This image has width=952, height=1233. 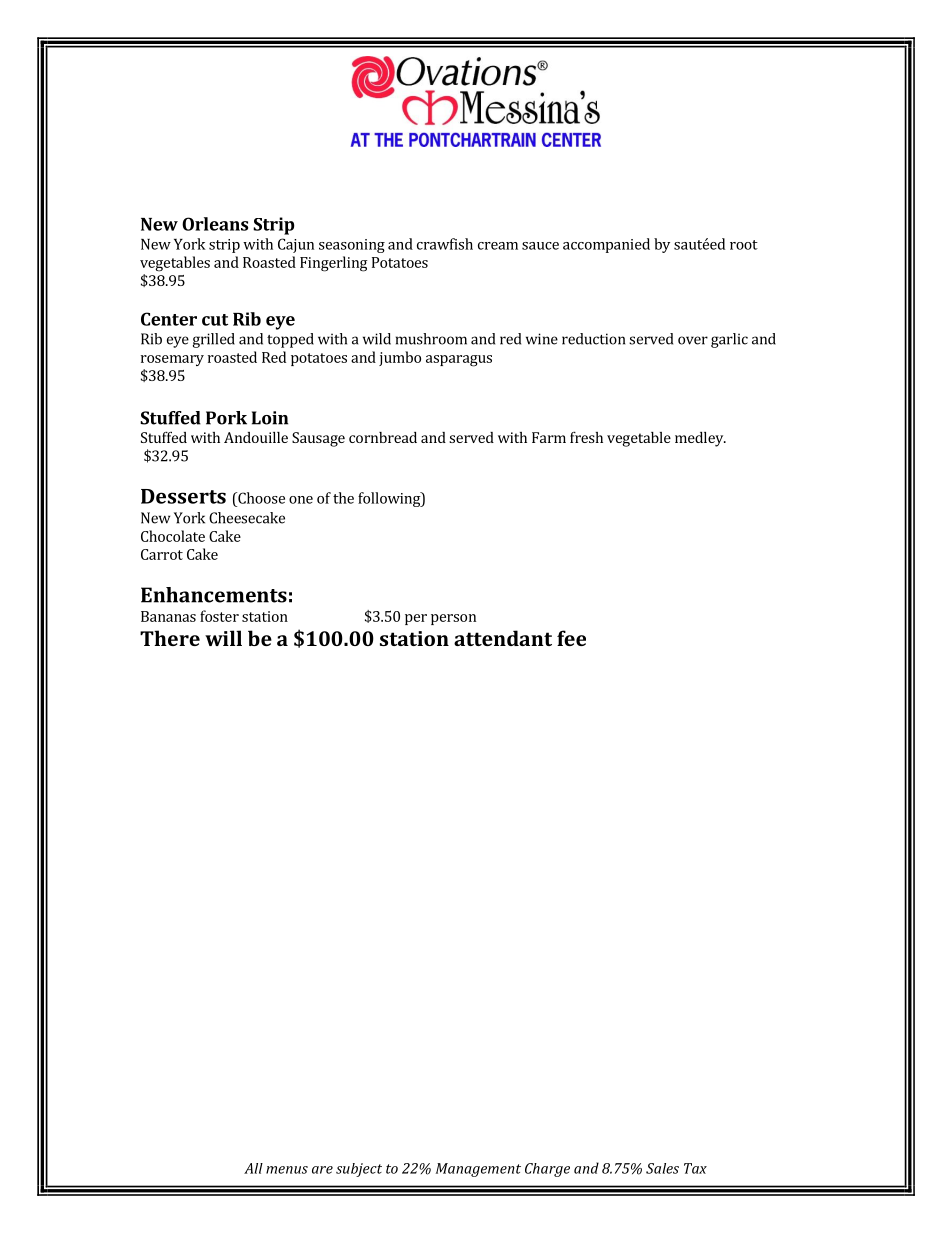 What do you see at coordinates (223, 638) in the image?
I see `will` at bounding box center [223, 638].
